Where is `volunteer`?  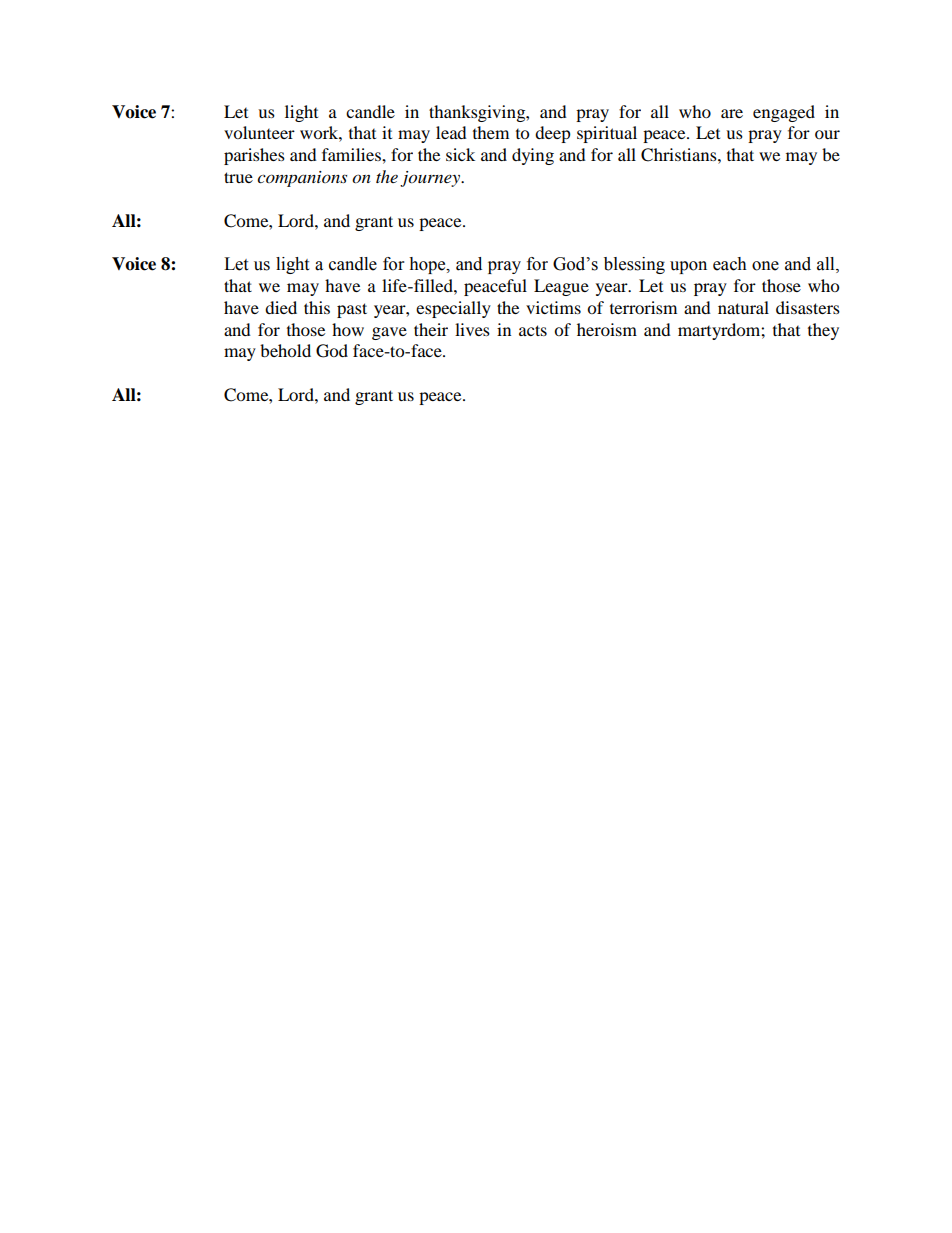
volunteer is located at coordinates (259, 132).
